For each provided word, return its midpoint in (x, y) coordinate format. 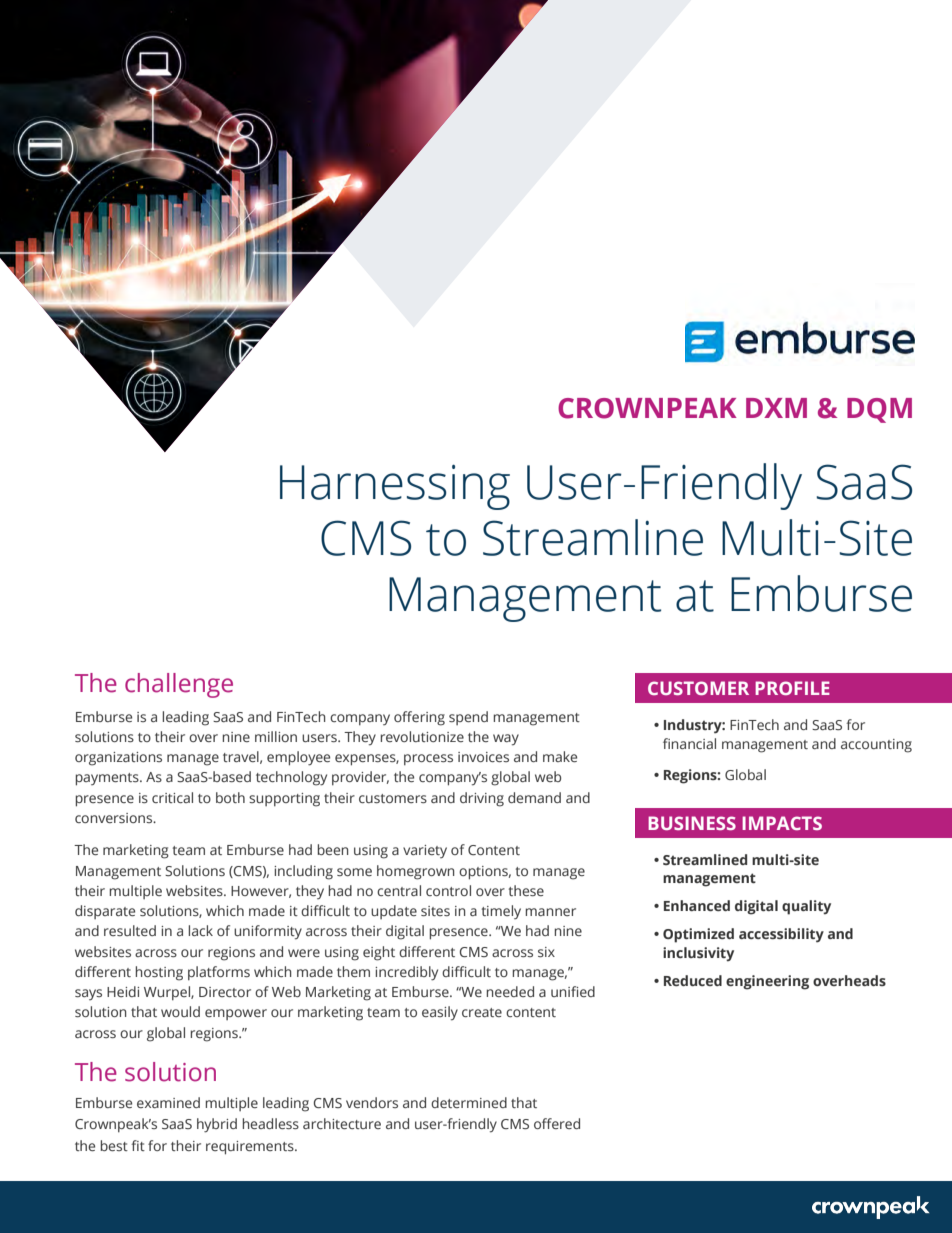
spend (468, 718)
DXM (776, 408)
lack (200, 930)
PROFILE (792, 688)
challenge (179, 685)
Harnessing (395, 487)
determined (469, 1102)
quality (806, 907)
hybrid (217, 1125)
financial (689, 743)
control (448, 890)
